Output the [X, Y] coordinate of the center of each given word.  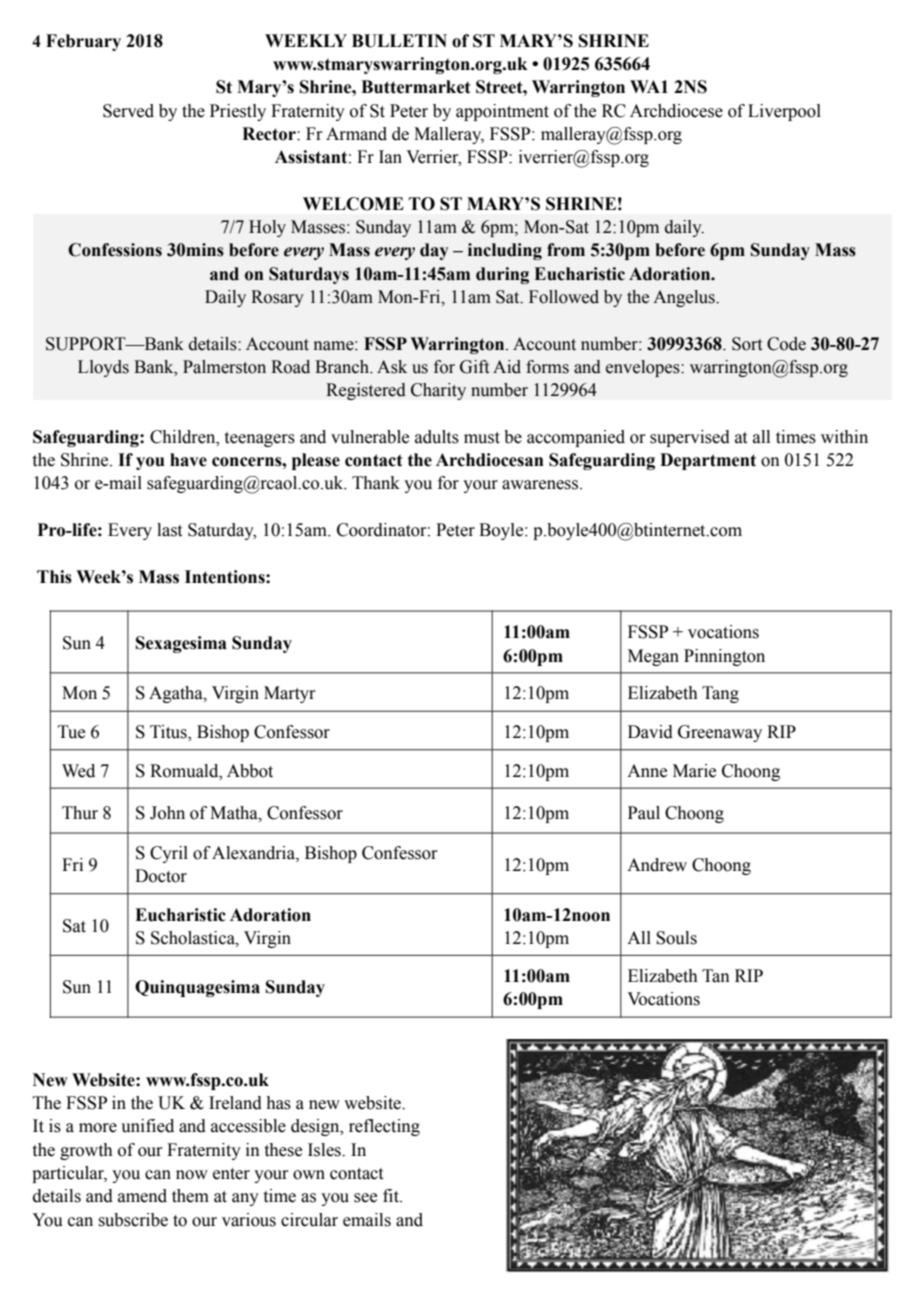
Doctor [161, 876]
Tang [720, 694]
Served [128, 111]
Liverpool [784, 112]
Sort [747, 344]
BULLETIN [399, 41]
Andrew [657, 865]
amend [142, 1196]
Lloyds [103, 368]
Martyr [290, 694]
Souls [676, 938]
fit [392, 1196]
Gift [474, 367]
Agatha [177, 694]
